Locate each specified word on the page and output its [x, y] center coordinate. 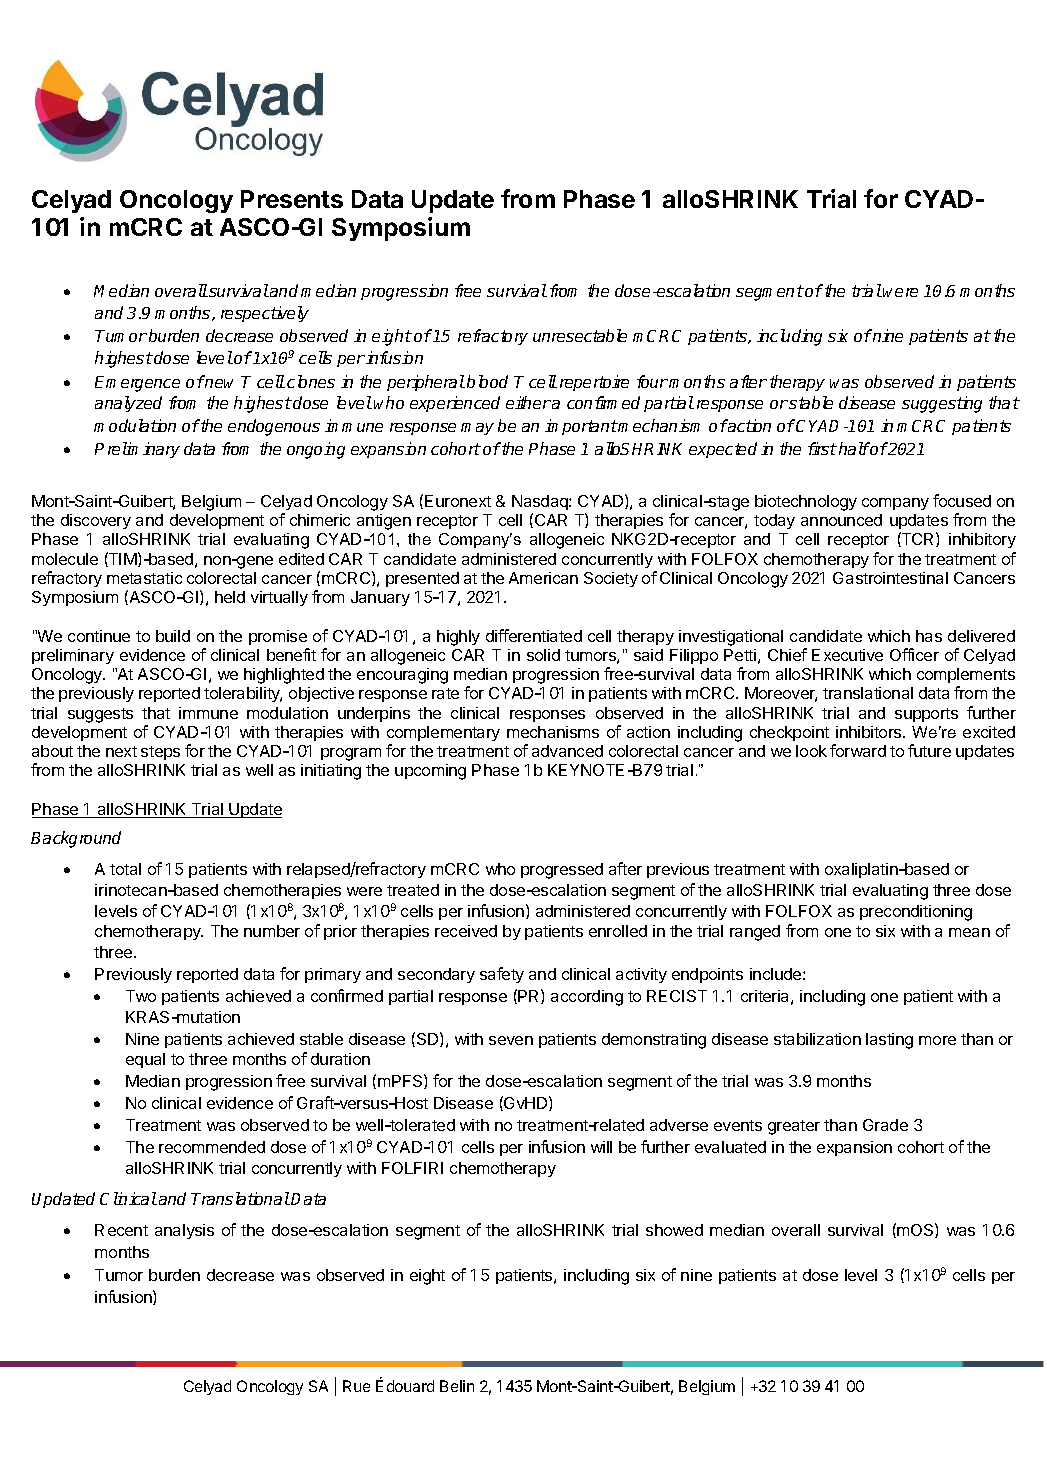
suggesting [942, 404]
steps [160, 753]
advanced [567, 751]
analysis [184, 1231]
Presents [292, 199]
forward [858, 750]
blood [487, 381]
